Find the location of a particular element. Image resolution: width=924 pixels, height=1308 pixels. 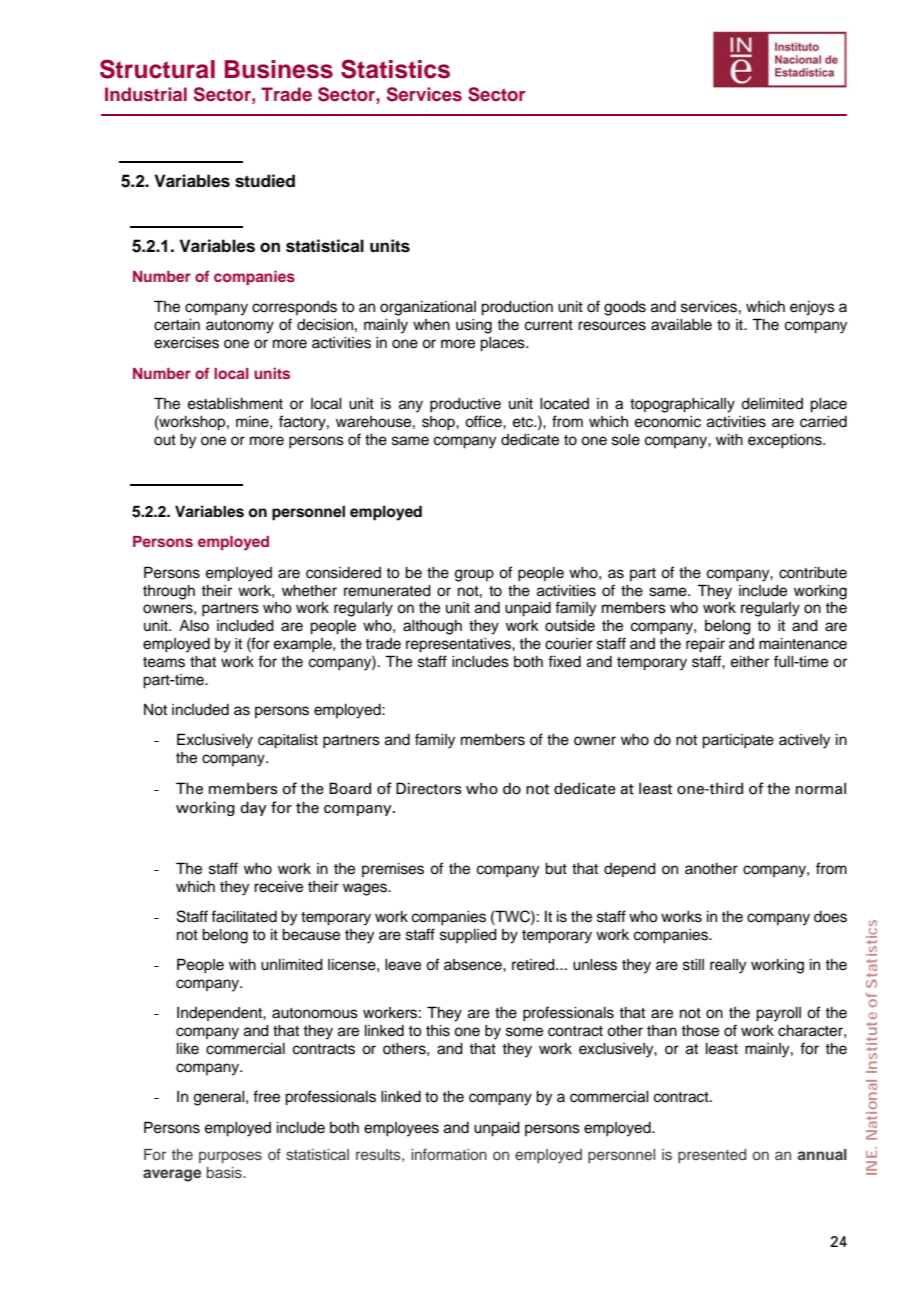

Business is located at coordinates (279, 69).
